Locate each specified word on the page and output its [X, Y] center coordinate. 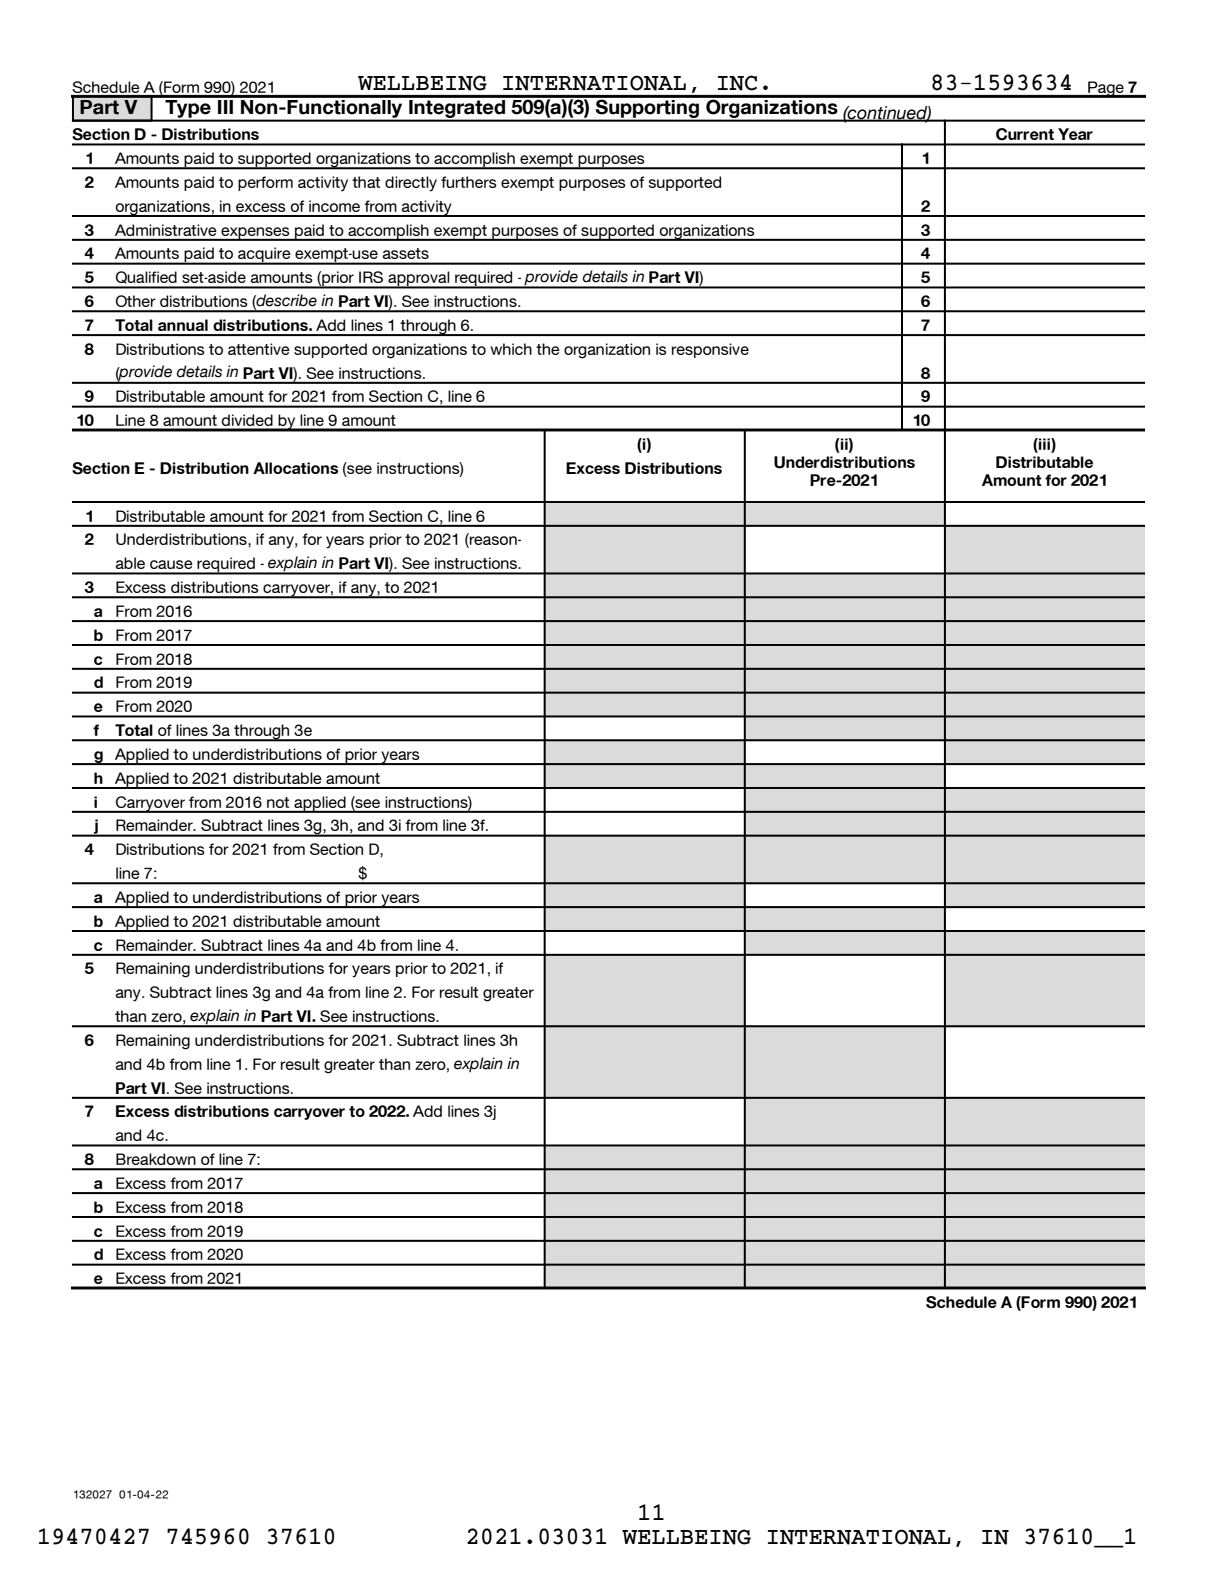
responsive [710, 350]
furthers [469, 182]
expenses [255, 234]
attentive [259, 349]
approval [419, 280]
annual [183, 325]
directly [411, 184]
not [278, 802]
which [511, 349]
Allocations [295, 468]
